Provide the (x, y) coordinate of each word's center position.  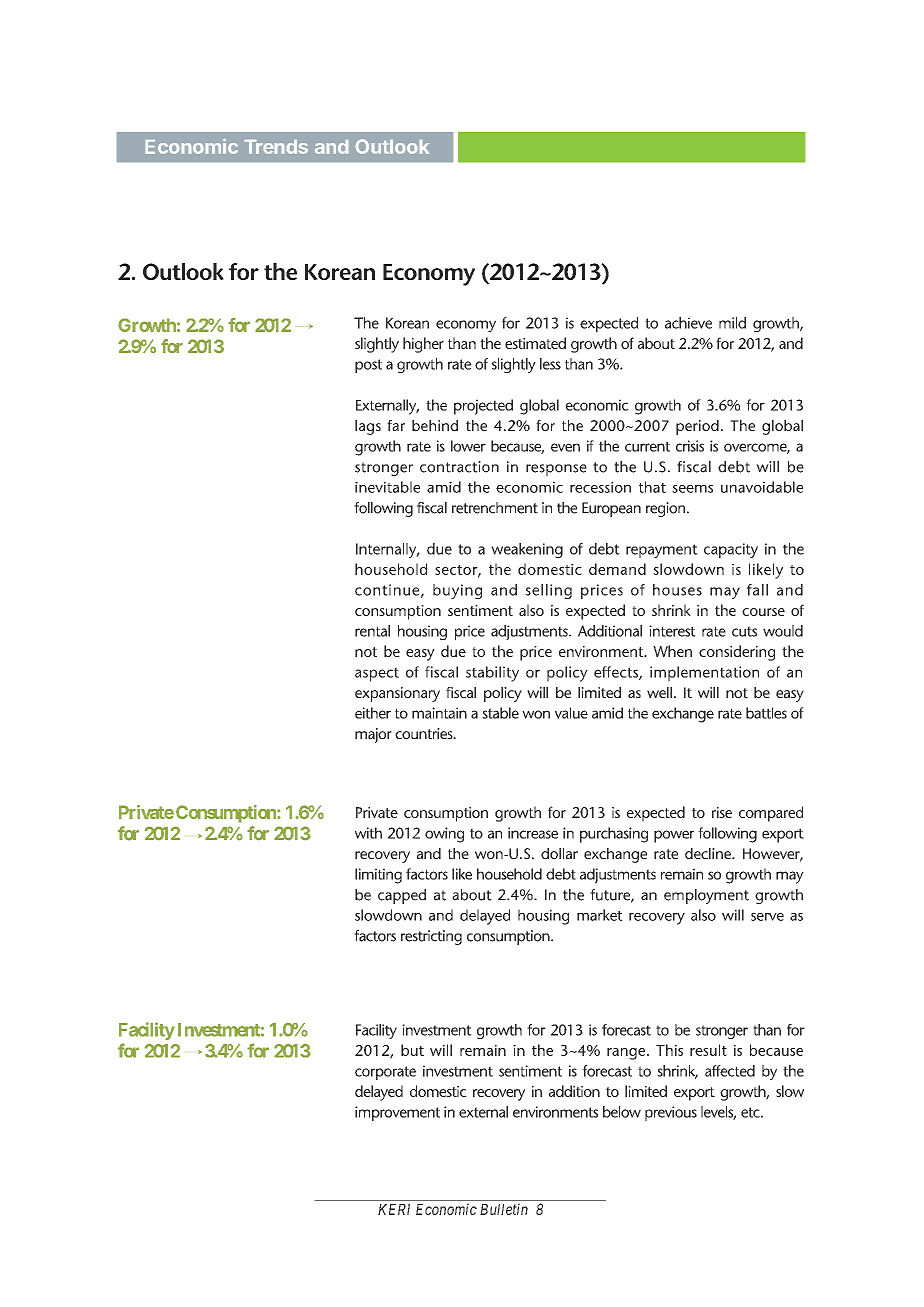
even (565, 447)
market (600, 915)
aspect (377, 674)
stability (492, 674)
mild (732, 323)
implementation (704, 674)
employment (706, 896)
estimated (535, 343)
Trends (276, 147)
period (697, 427)
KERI (394, 1209)
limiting (378, 876)
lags (368, 427)
